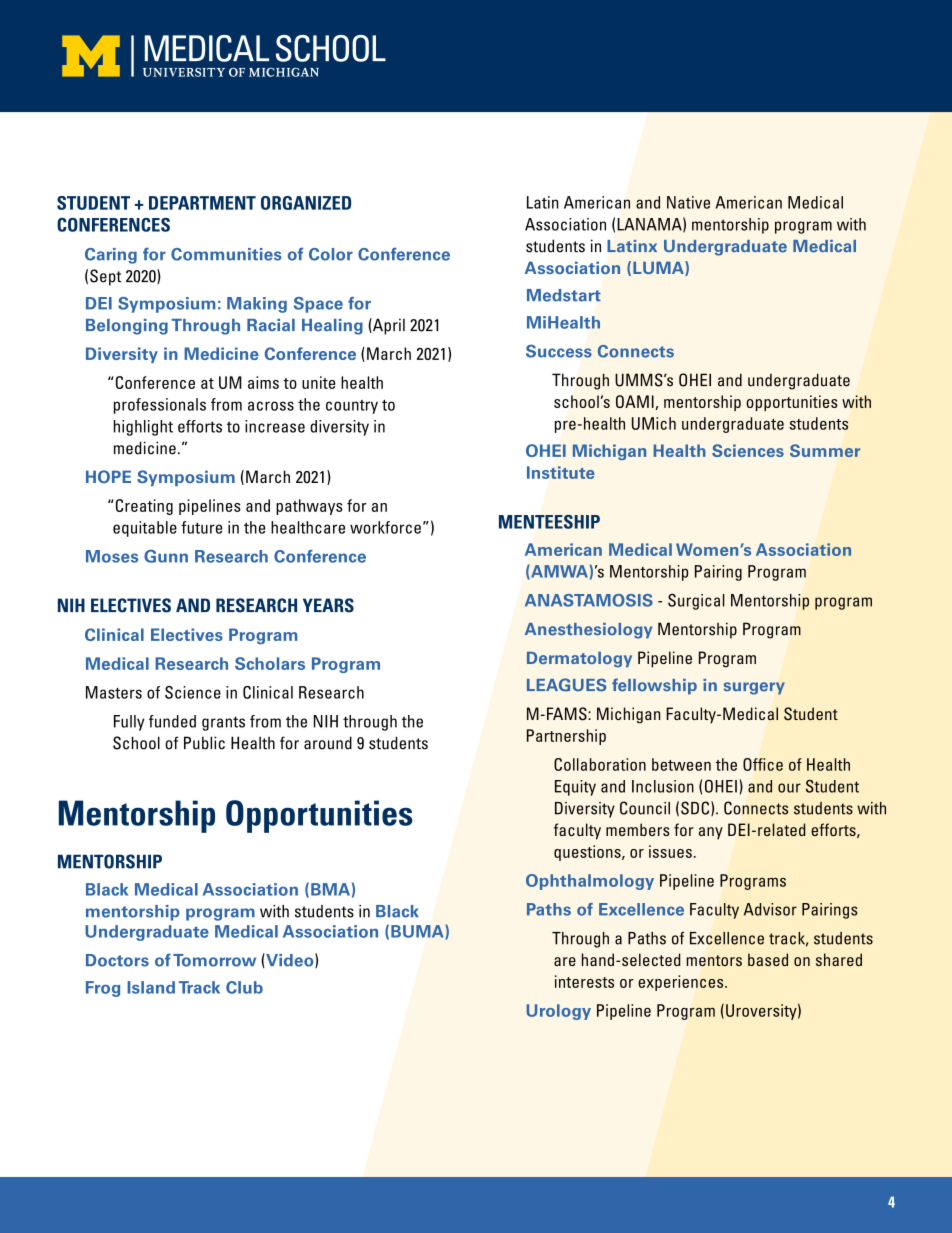  Describe the element at coordinates (561, 472) in the page. I see `Institute` at that location.
